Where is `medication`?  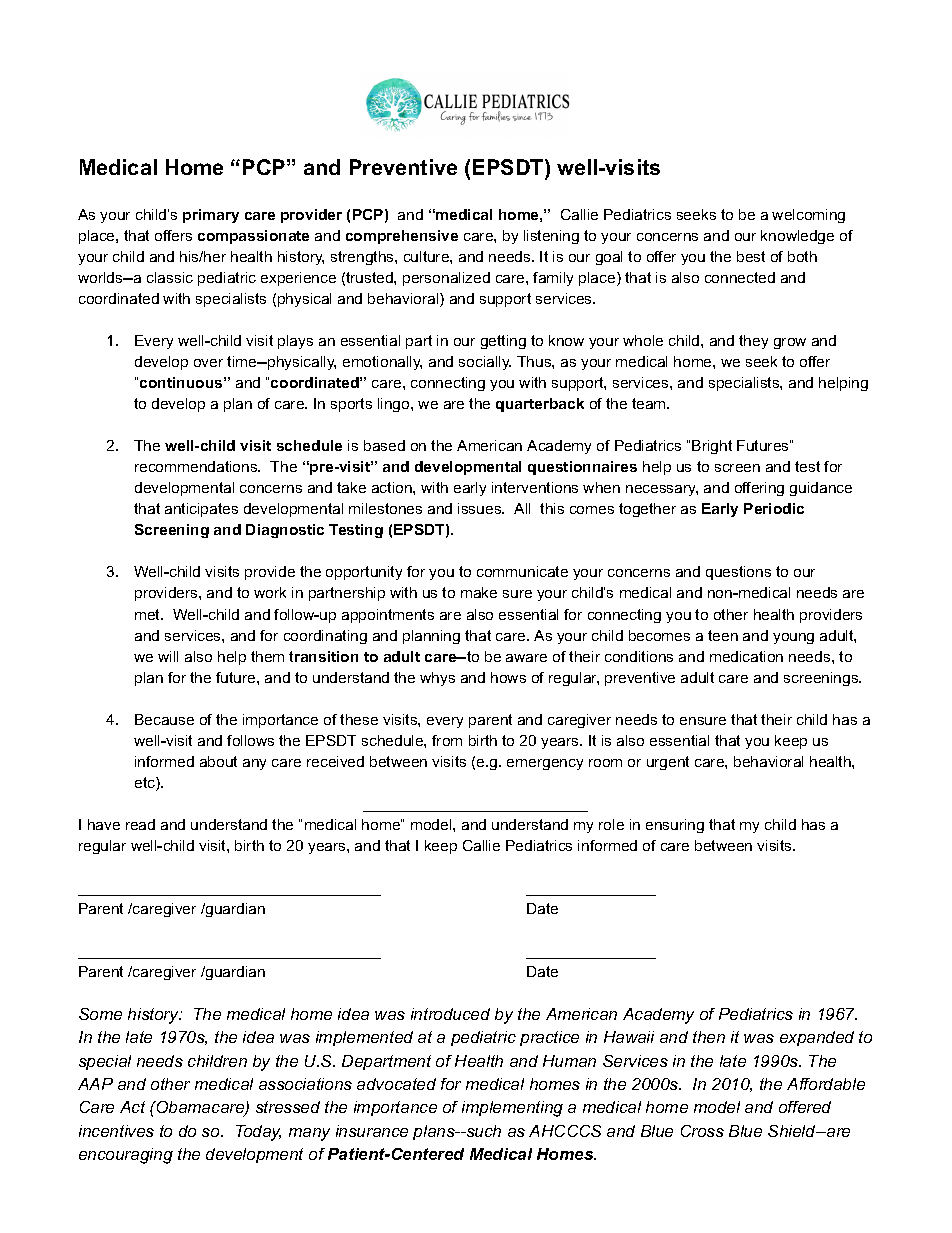 medication is located at coordinates (746, 656).
